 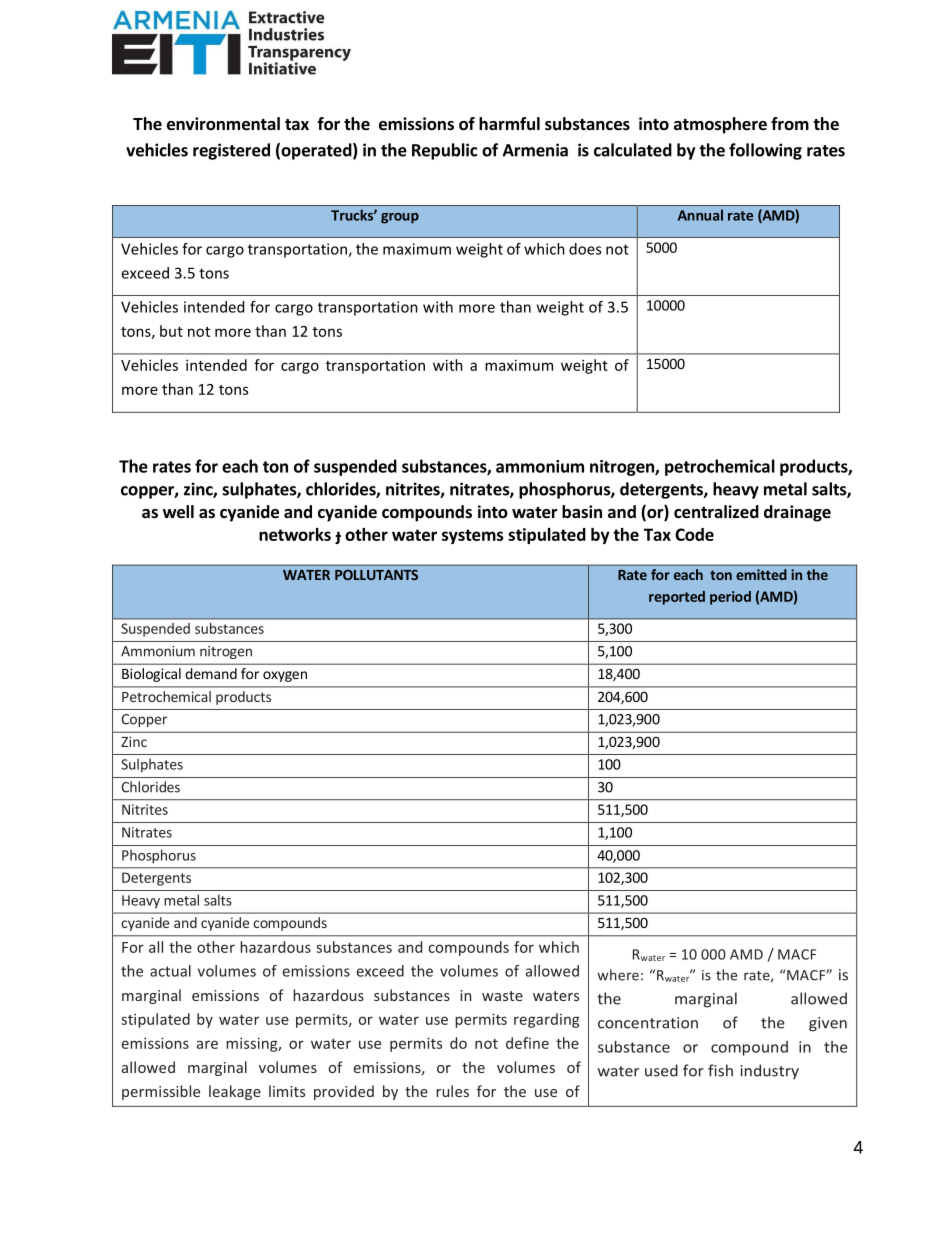 I want to click on but, so click(x=171, y=331).
